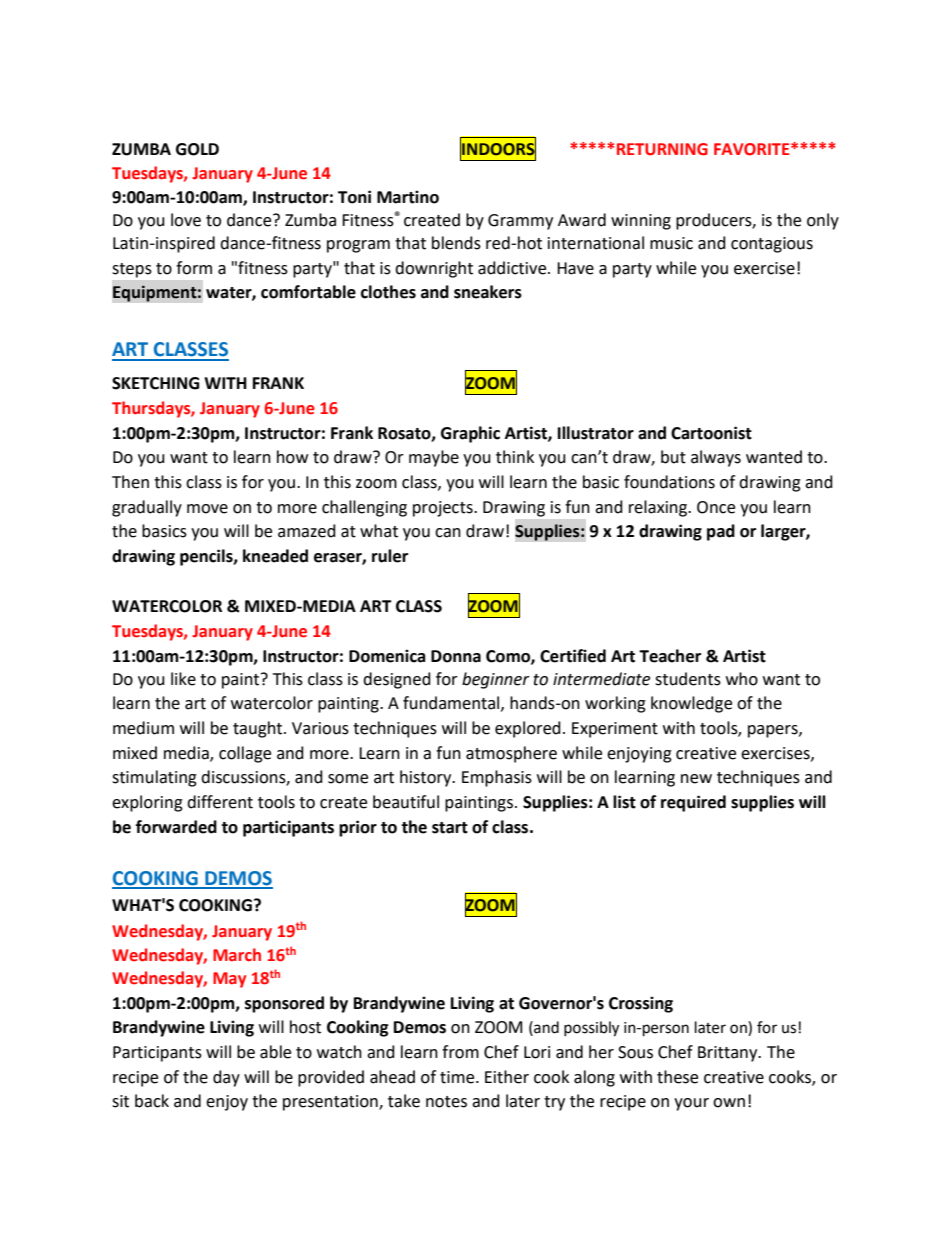 Image resolution: width=952 pixels, height=1233 pixels. I want to click on RETURNING, so click(662, 149).
